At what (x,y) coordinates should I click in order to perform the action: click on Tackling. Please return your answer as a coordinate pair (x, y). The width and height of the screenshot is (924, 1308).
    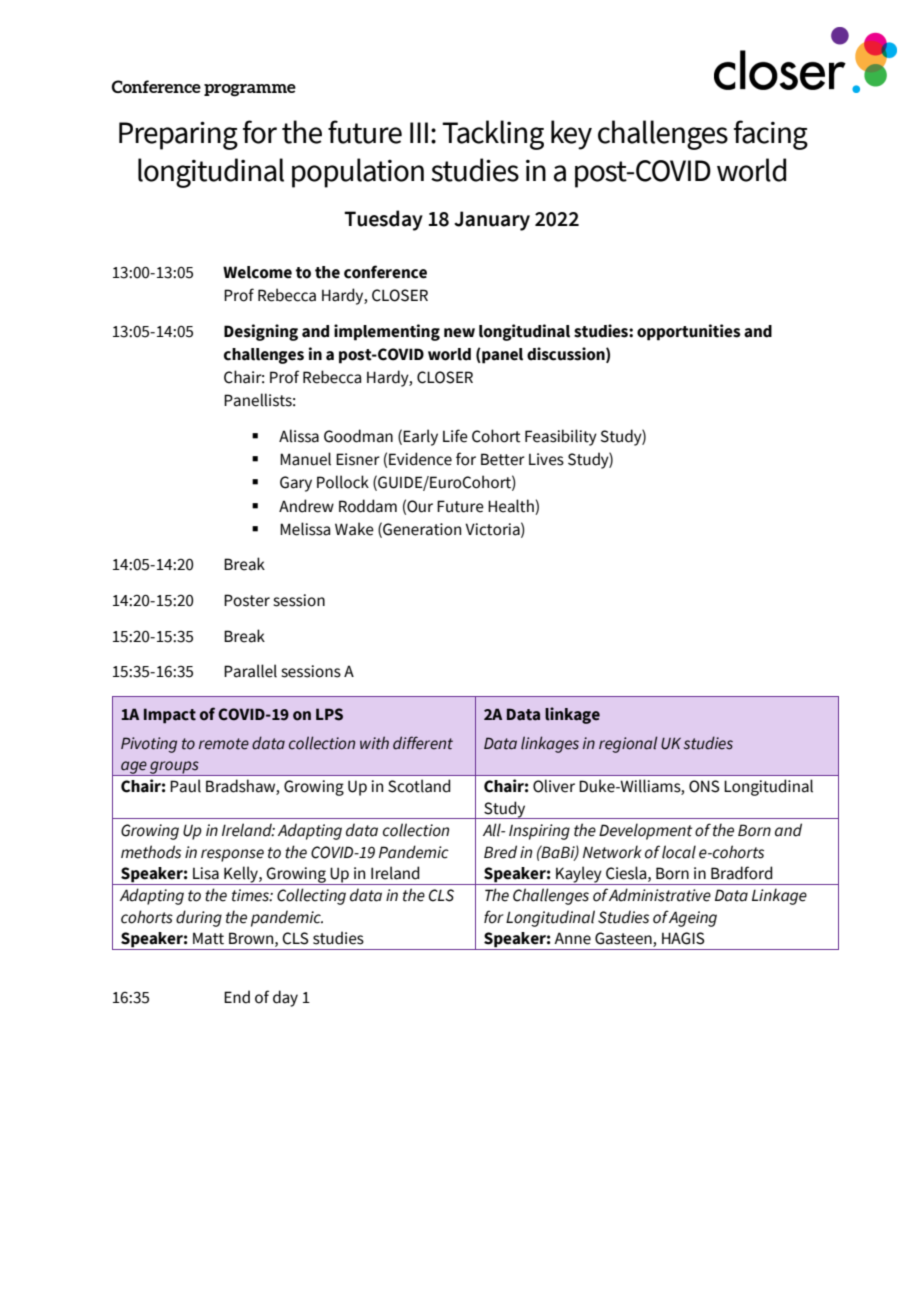
    Looking at the image, I should click on (493, 135).
